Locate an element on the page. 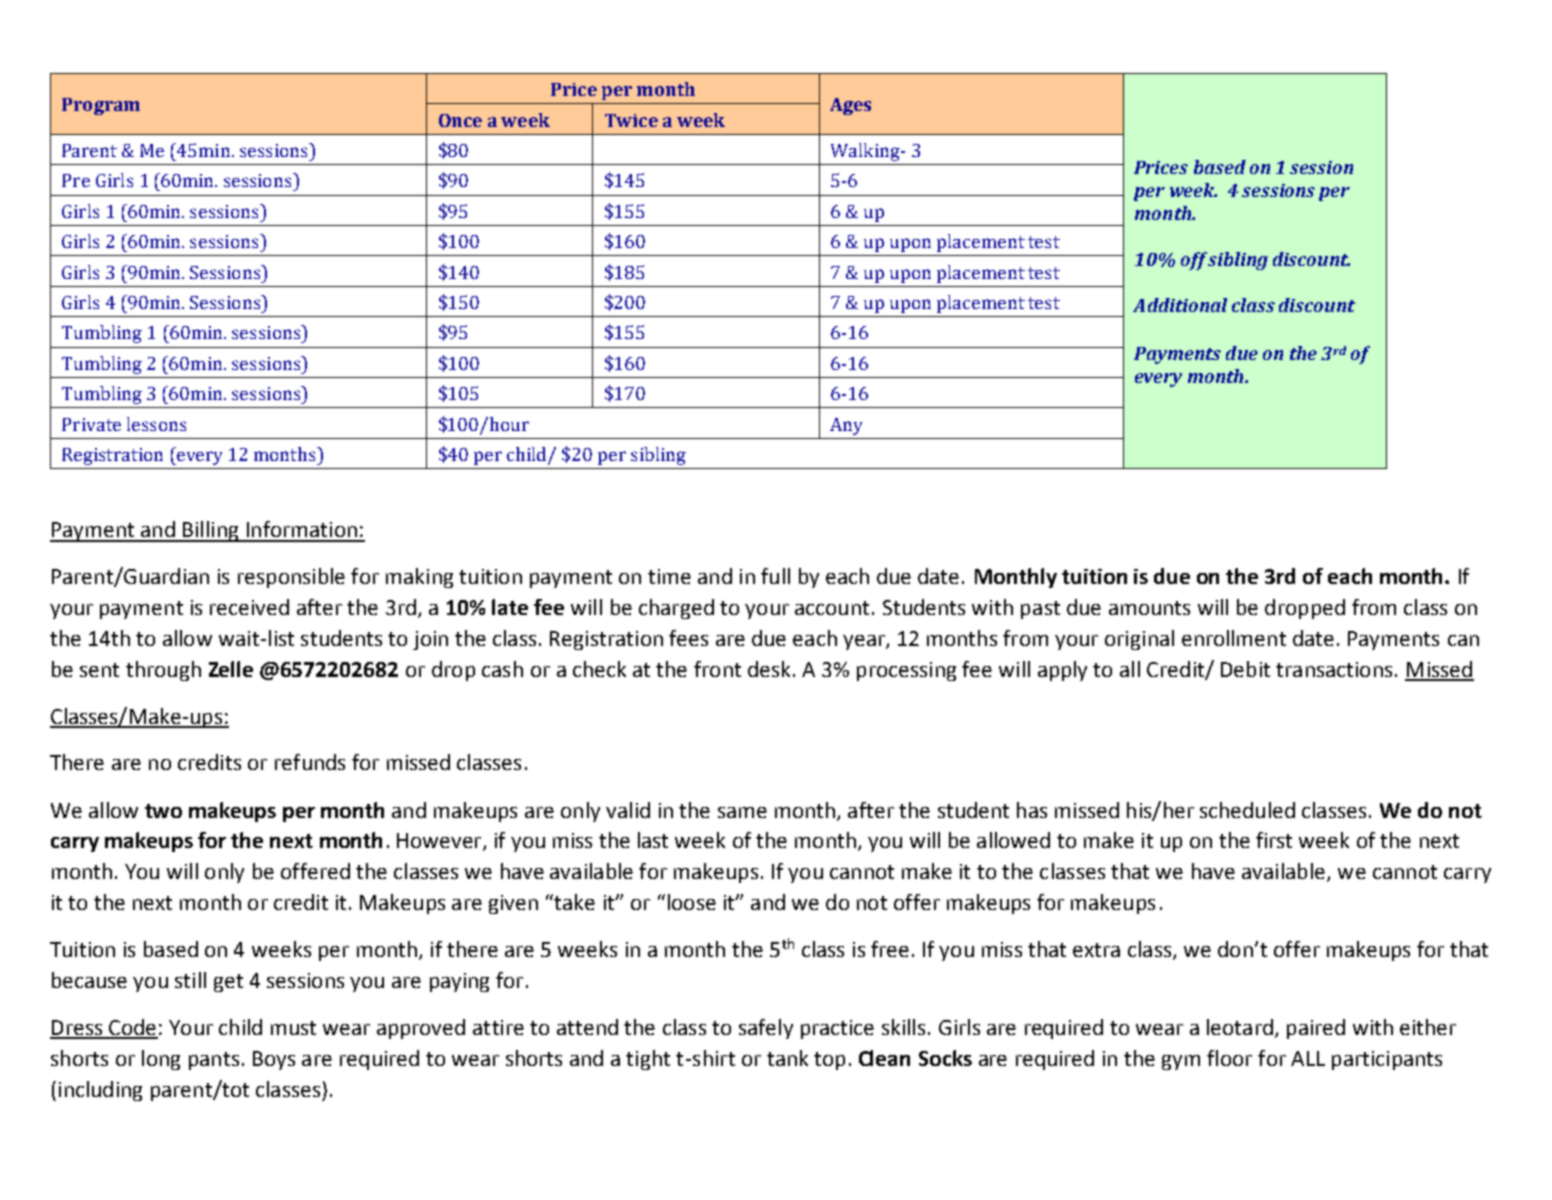 Image resolution: width=1552 pixels, height=1200 pixels. Program is located at coordinates (101, 106).
